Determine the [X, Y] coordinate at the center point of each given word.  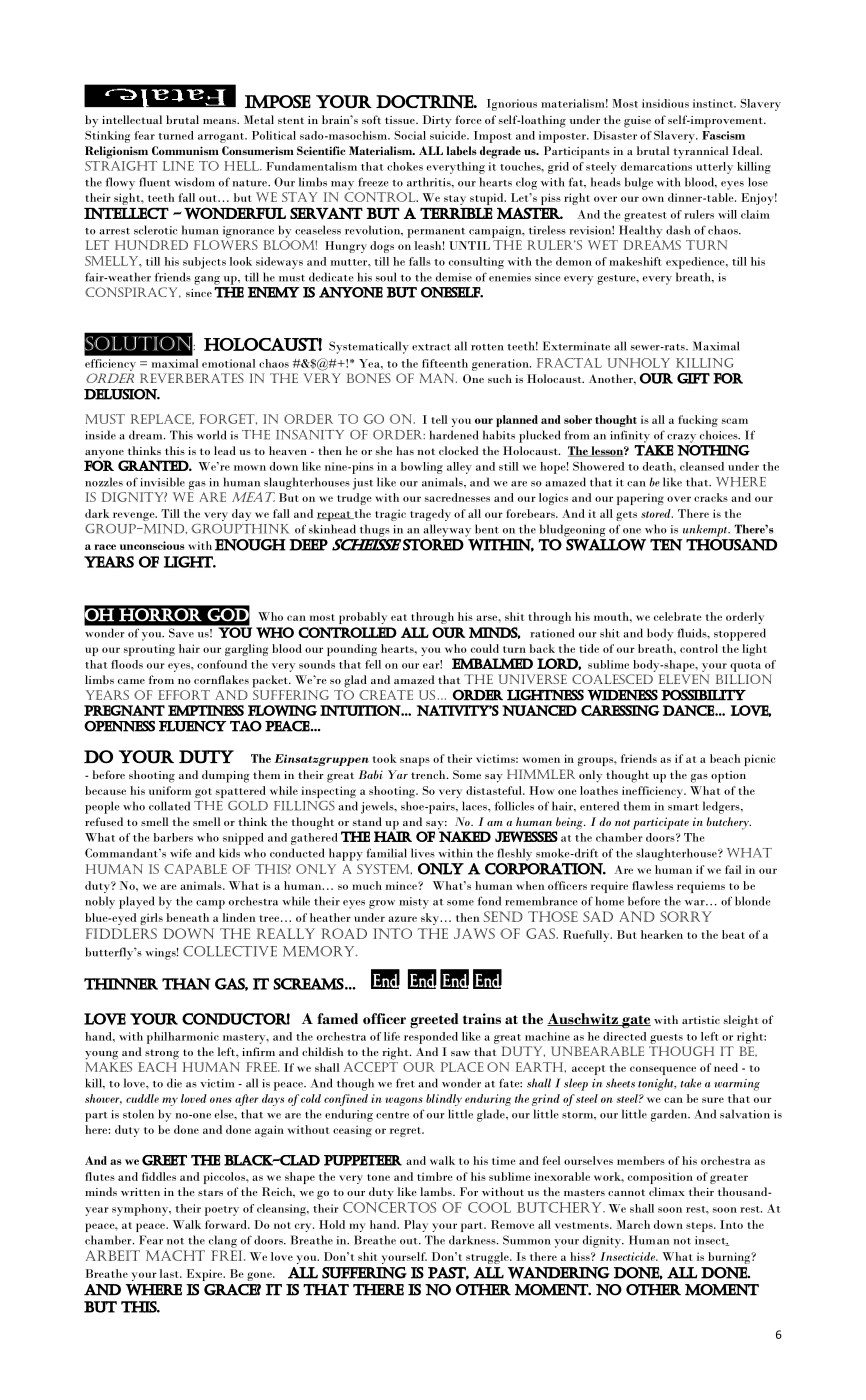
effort [184, 695]
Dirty [437, 121]
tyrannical [700, 152]
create [386, 695]
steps [700, 1227]
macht [175, 1255]
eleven [684, 679]
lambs [437, 1191]
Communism [185, 150]
